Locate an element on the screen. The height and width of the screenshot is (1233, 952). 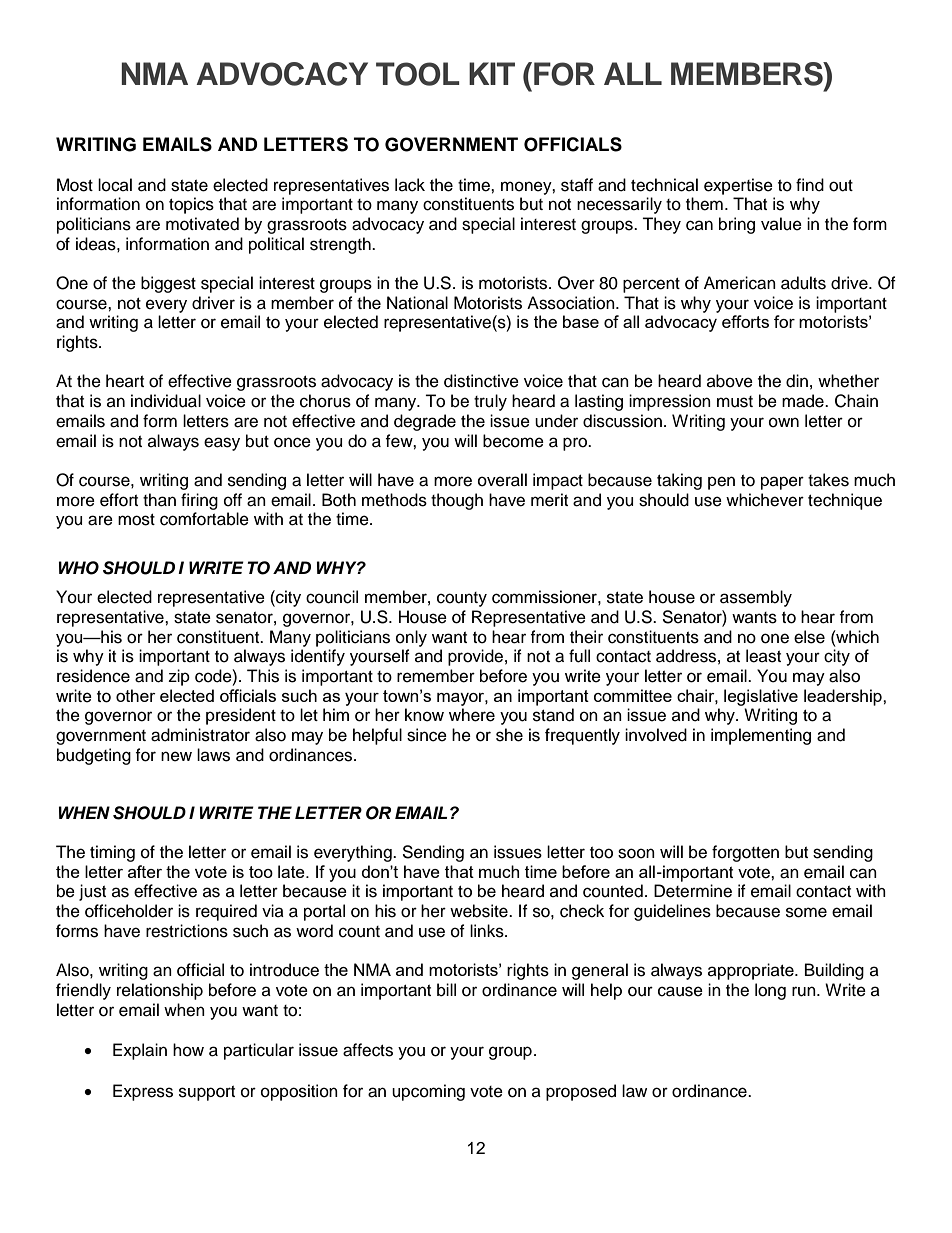
long is located at coordinates (770, 991).
